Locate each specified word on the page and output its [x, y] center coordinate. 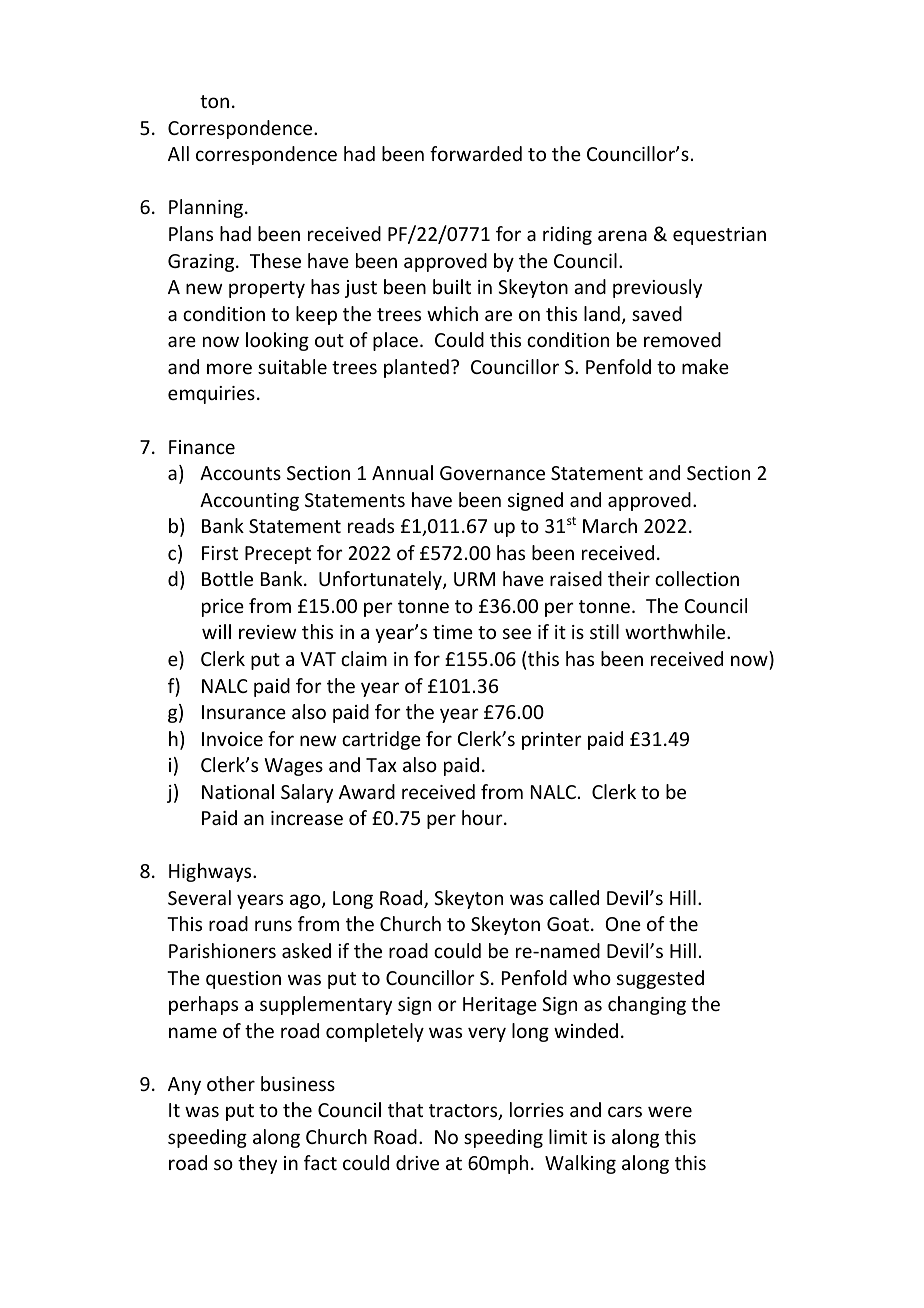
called [574, 897]
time [453, 632]
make [705, 366]
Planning [207, 208]
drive [417, 1162]
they [257, 1164]
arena [622, 235]
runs [273, 925]
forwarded [476, 153]
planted [416, 368]
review [267, 632]
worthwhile [676, 631]
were [670, 1111]
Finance [202, 447]
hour [483, 817]
